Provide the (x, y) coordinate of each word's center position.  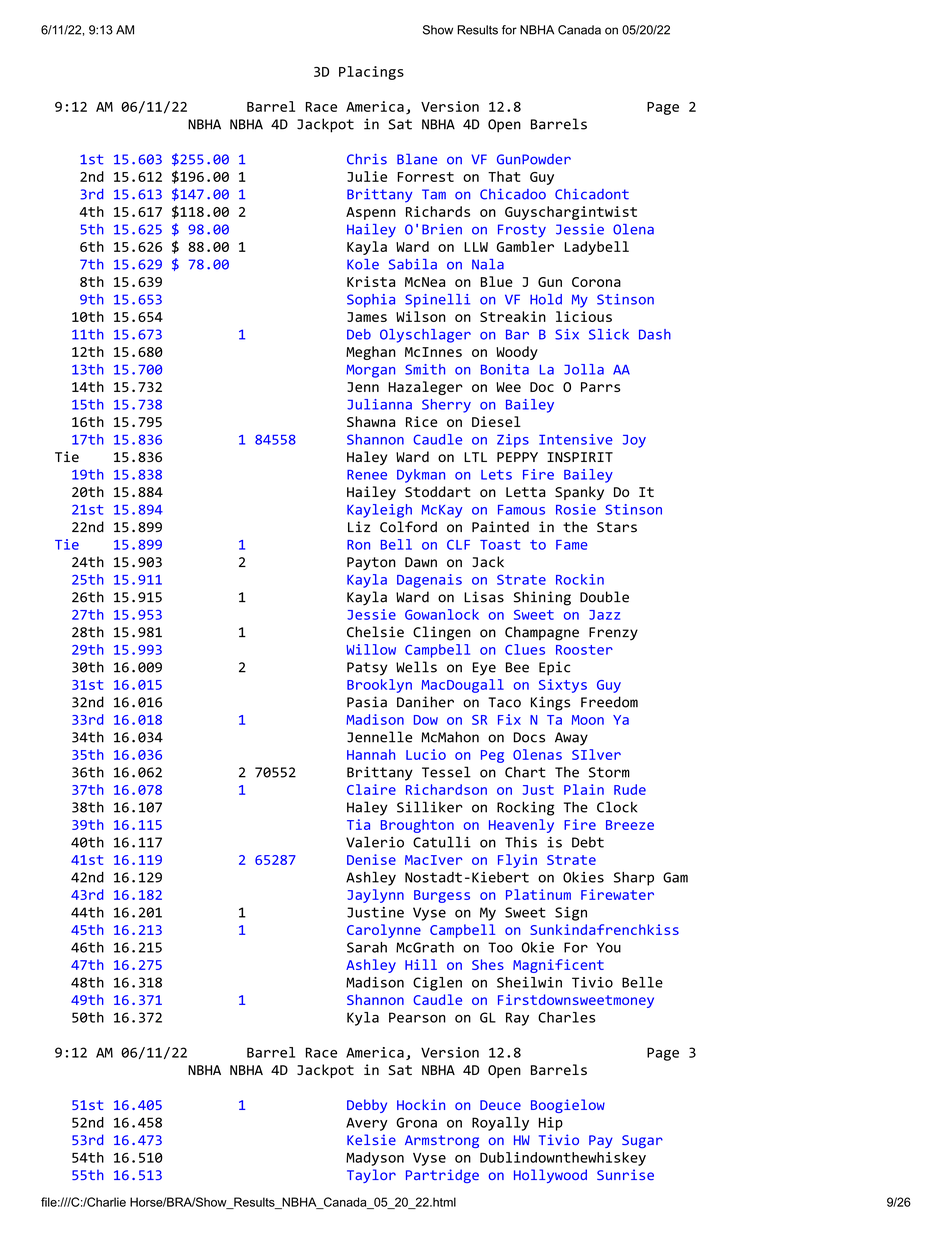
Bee (517, 667)
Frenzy (613, 634)
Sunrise (625, 1174)
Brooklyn (379, 686)
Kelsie (371, 1139)
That (504, 176)
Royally (500, 1124)
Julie (367, 176)
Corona (596, 282)
